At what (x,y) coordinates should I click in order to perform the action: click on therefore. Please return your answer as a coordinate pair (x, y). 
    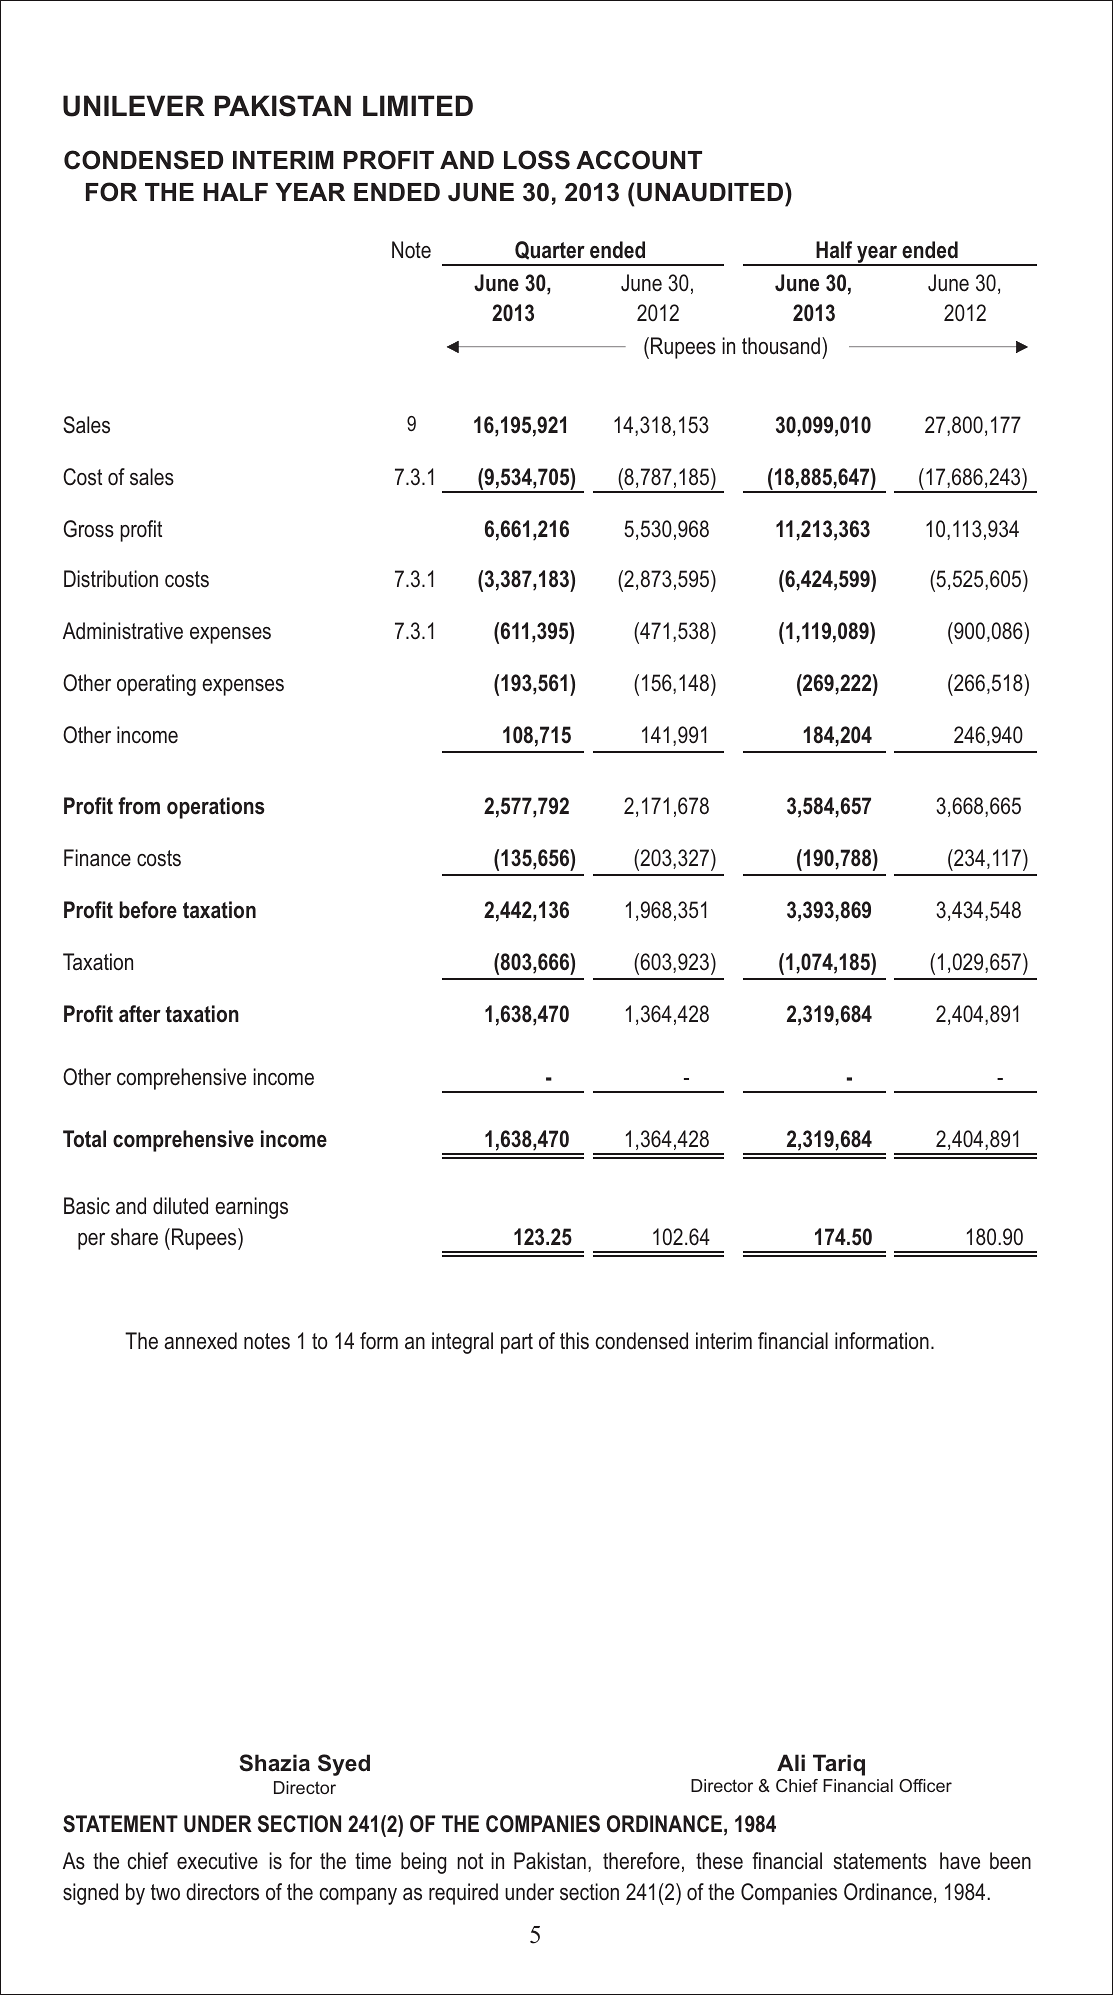
    Looking at the image, I should click on (641, 1861).
